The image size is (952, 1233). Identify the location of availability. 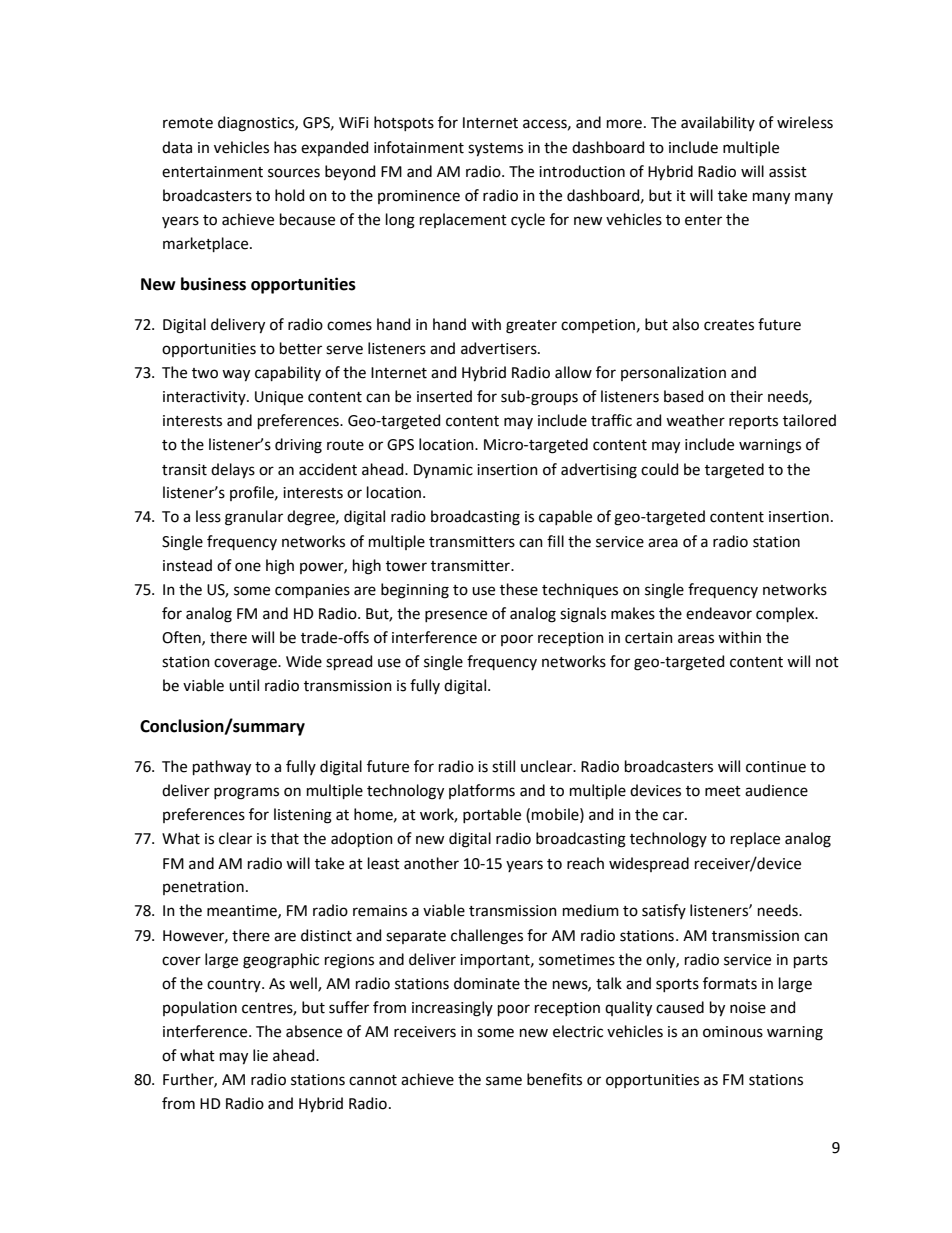
(718, 123).
